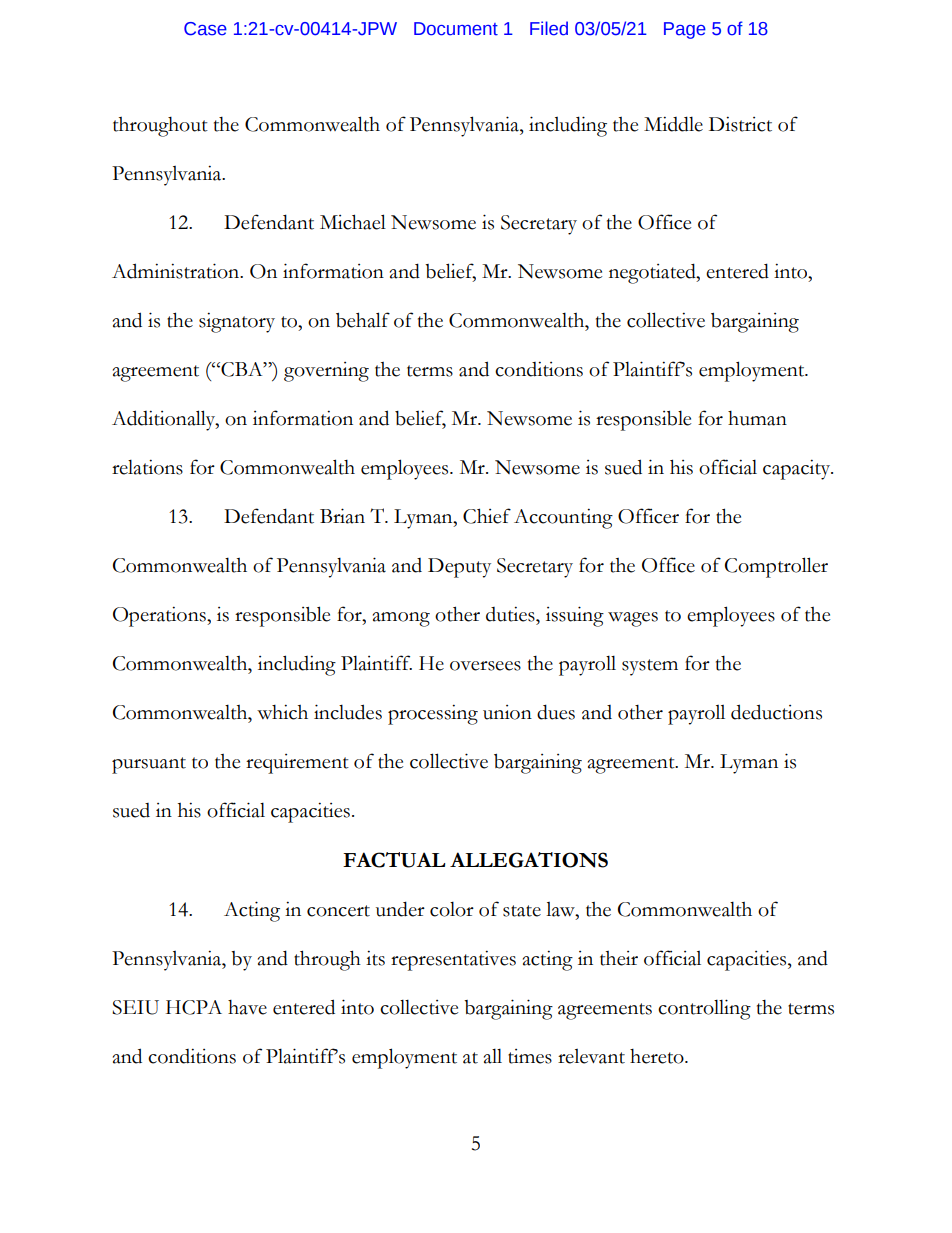 This image has width=952, height=1233. I want to click on times, so click(530, 1056).
